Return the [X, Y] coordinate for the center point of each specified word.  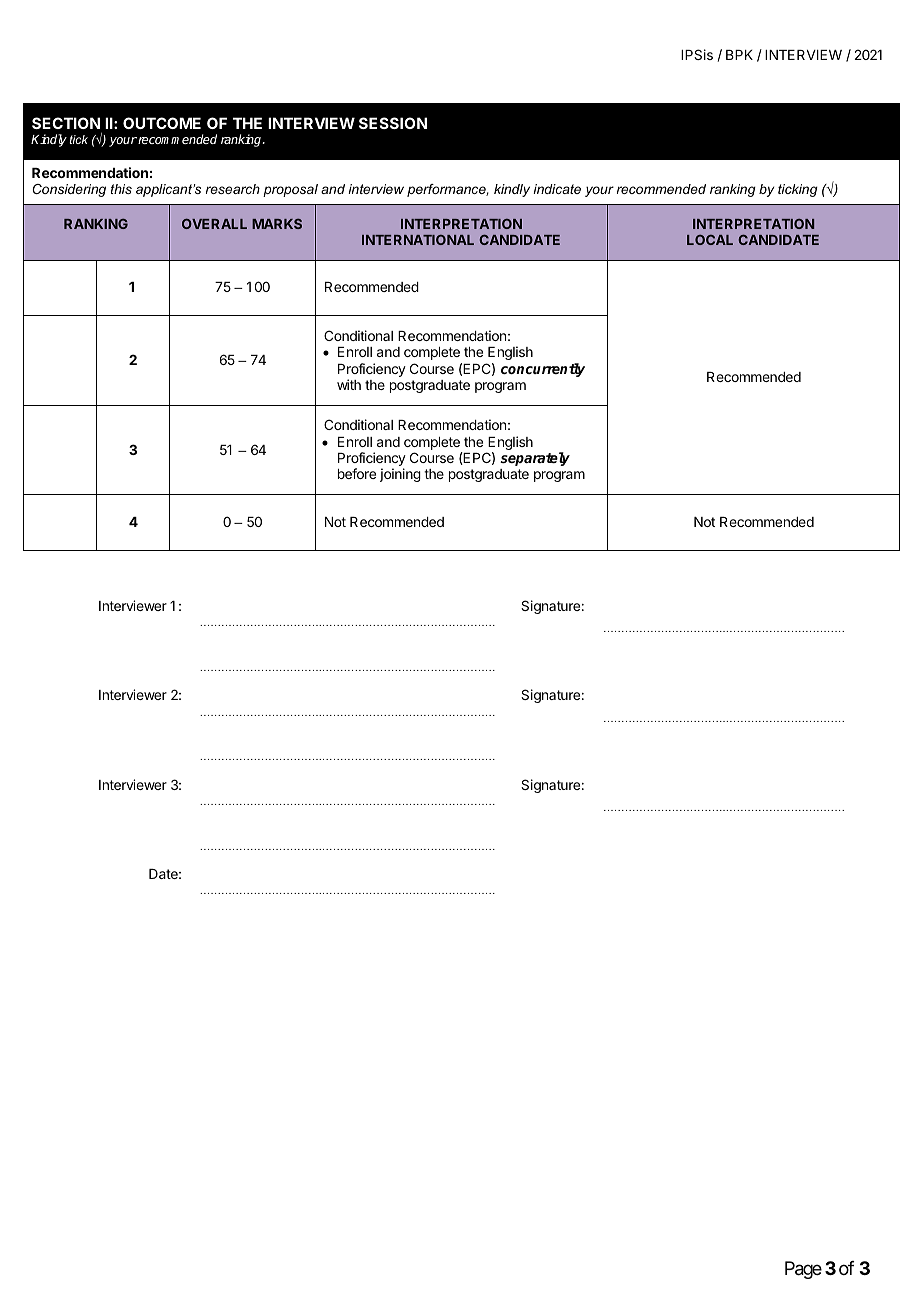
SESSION [393, 123]
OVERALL [214, 224]
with [349, 384]
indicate [557, 189]
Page [803, 1270]
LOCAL [710, 240]
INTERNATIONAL [418, 240]
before [357, 473]
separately [535, 459]
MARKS [277, 224]
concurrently [543, 370]
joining [400, 475]
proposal [290, 190]
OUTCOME [162, 123]
